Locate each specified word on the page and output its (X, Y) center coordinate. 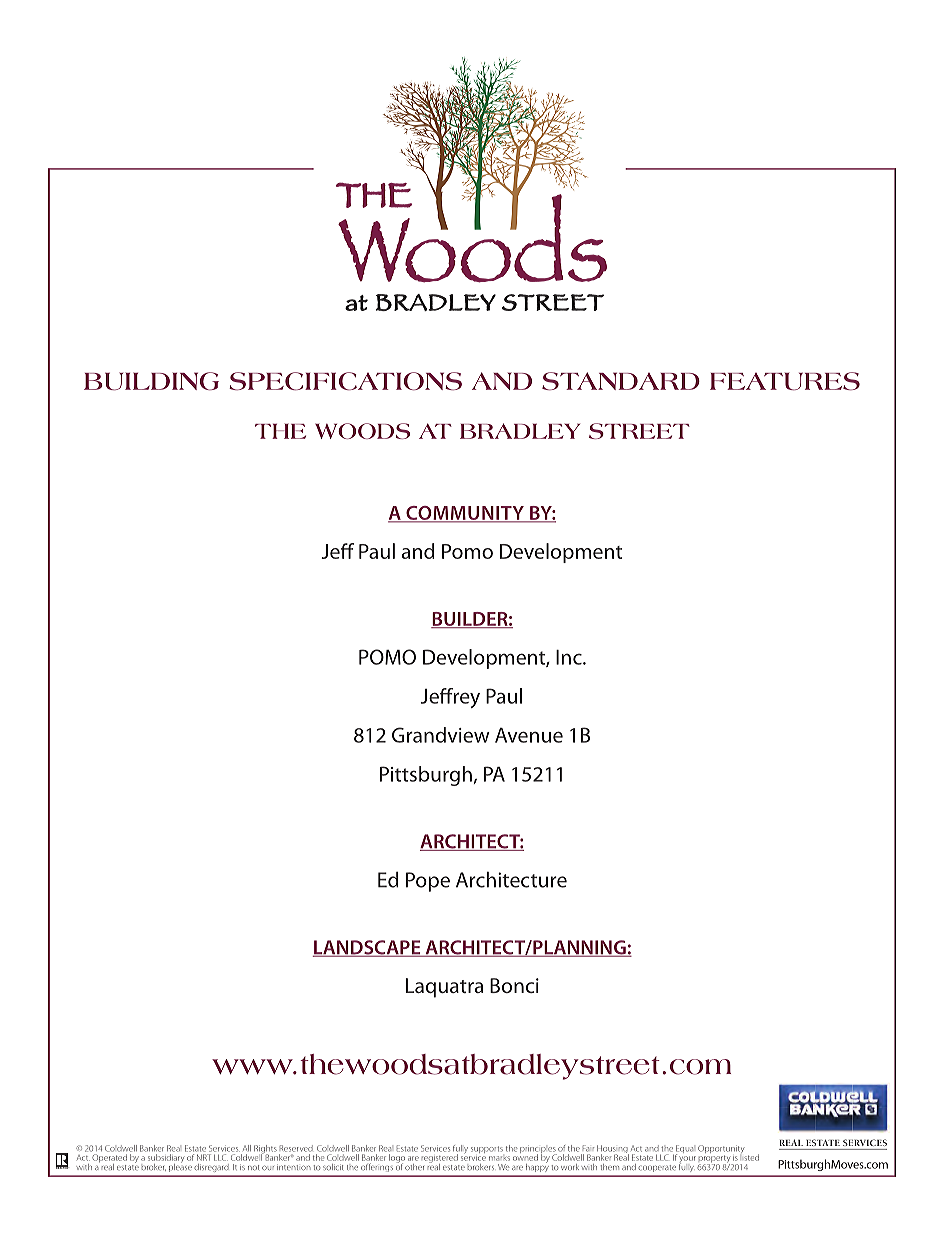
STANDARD (621, 381)
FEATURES (785, 381)
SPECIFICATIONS (345, 381)
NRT (204, 1157)
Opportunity (721, 1150)
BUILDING (151, 381)
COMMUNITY (465, 514)
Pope (428, 882)
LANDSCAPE (367, 948)
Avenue (529, 735)
